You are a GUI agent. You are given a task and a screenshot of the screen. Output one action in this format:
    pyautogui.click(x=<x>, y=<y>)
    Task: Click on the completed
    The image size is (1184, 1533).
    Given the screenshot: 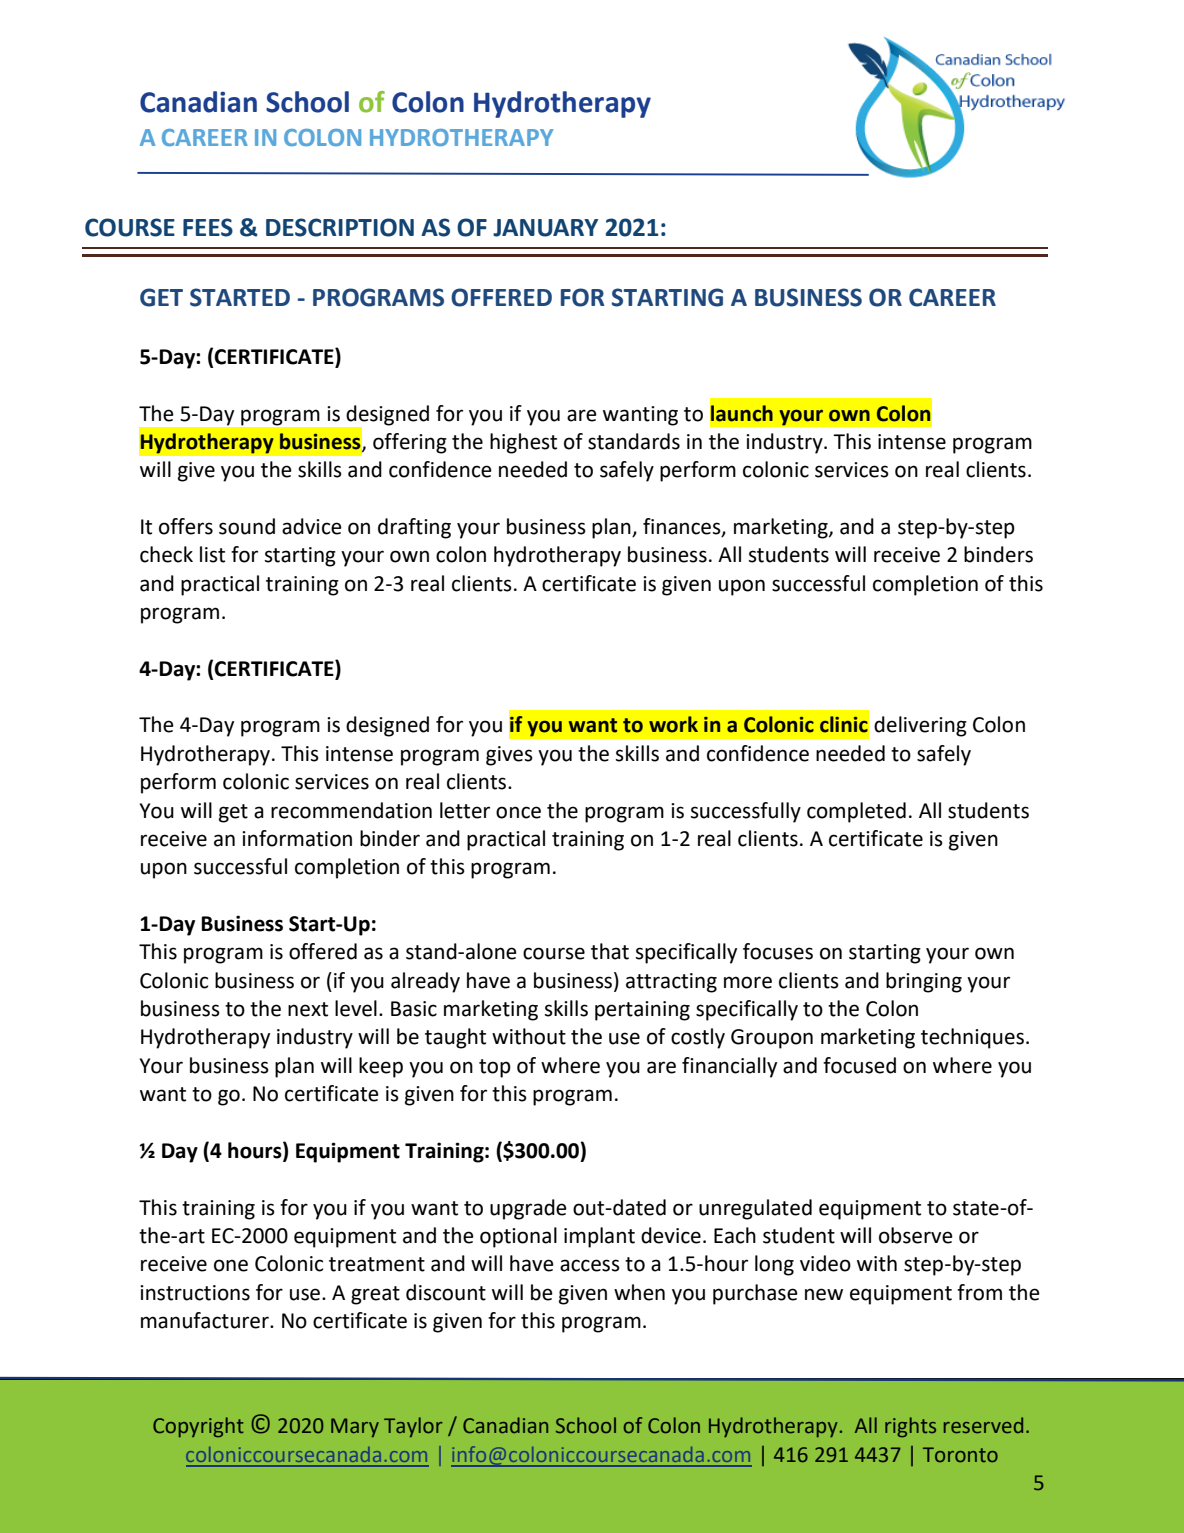 What is the action you would take?
    pyautogui.click(x=856, y=812)
